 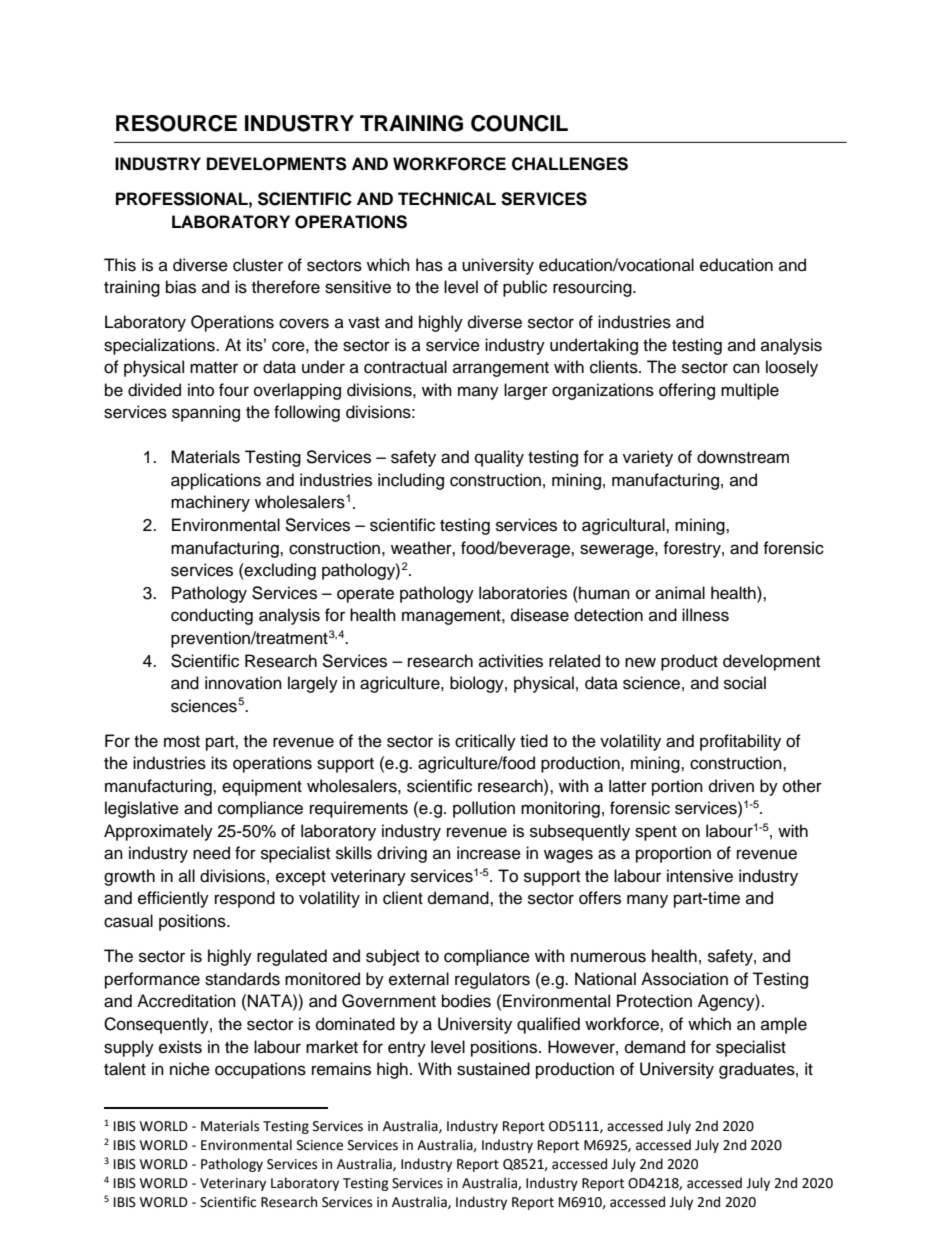 I want to click on TECHNICAL, so click(x=447, y=199).
